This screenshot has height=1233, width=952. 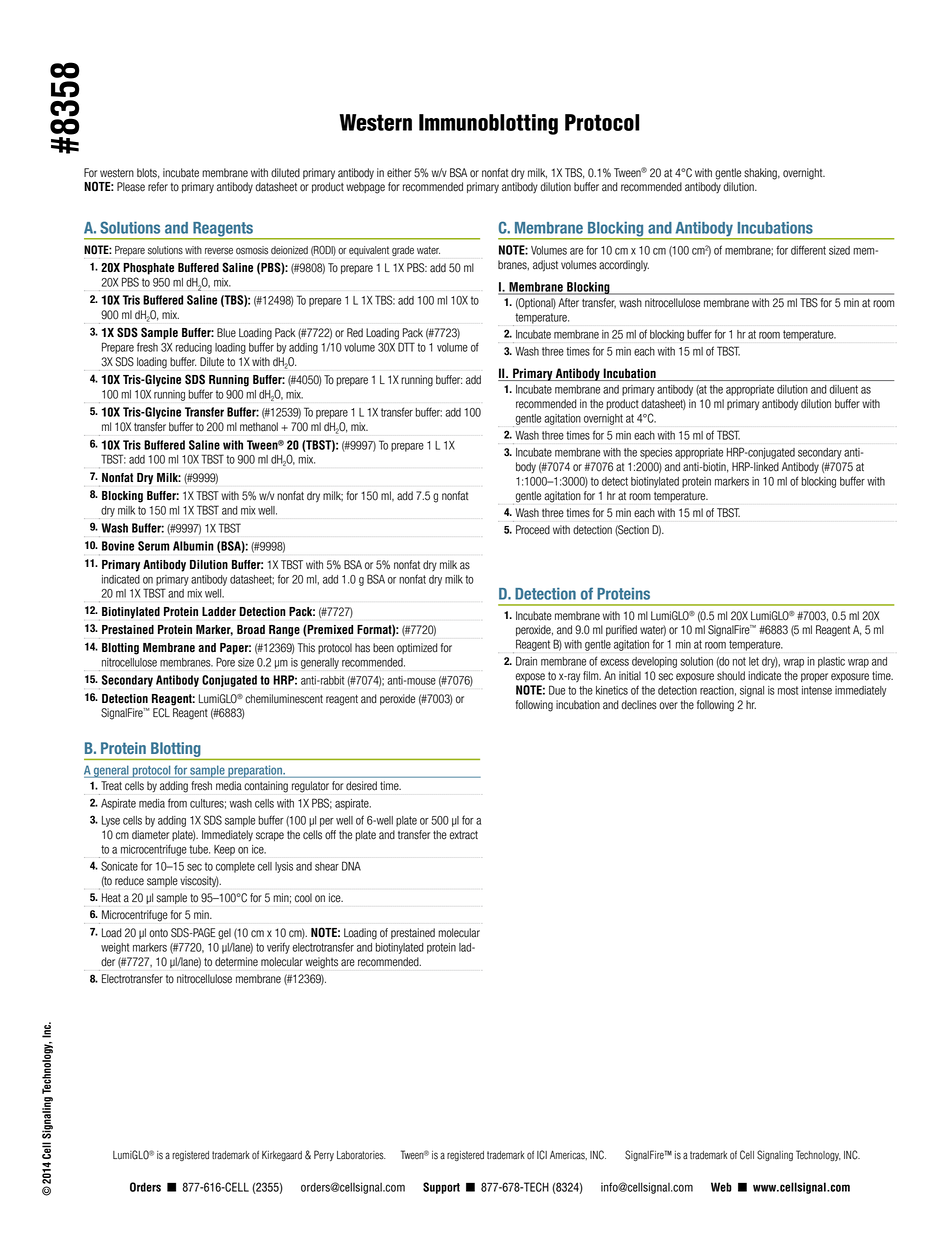 I want to click on extract, so click(x=464, y=835).
